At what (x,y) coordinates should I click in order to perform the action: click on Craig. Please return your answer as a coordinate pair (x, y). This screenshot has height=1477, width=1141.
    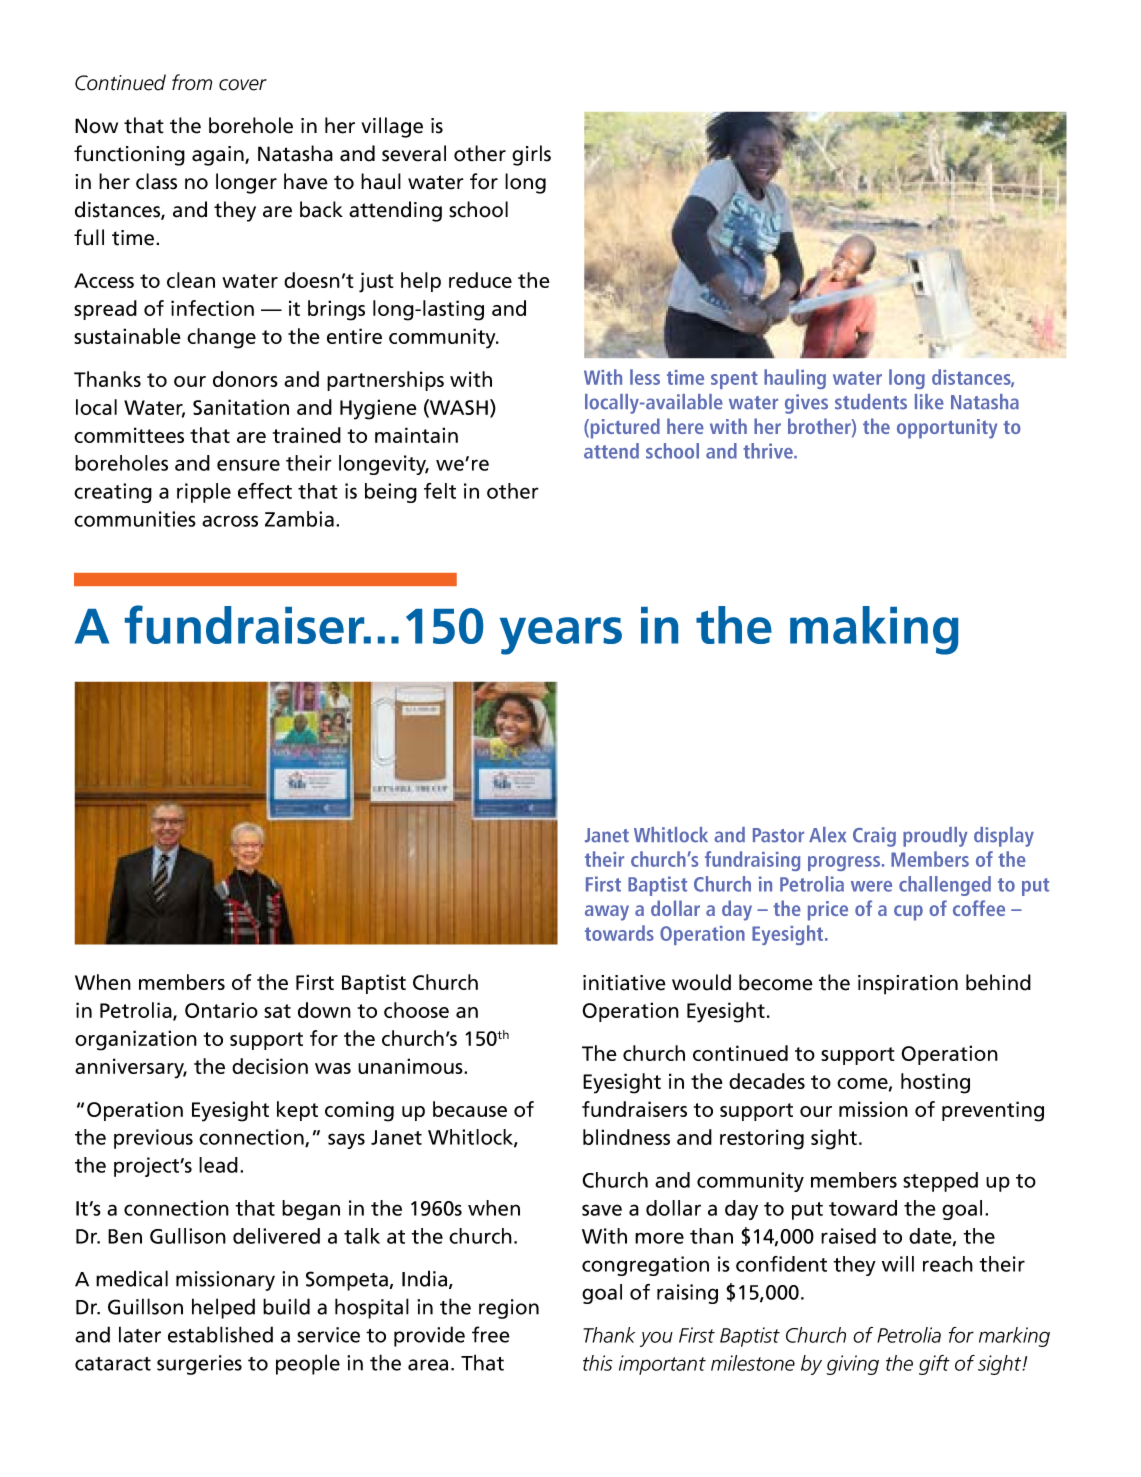
    Looking at the image, I should click on (874, 837).
